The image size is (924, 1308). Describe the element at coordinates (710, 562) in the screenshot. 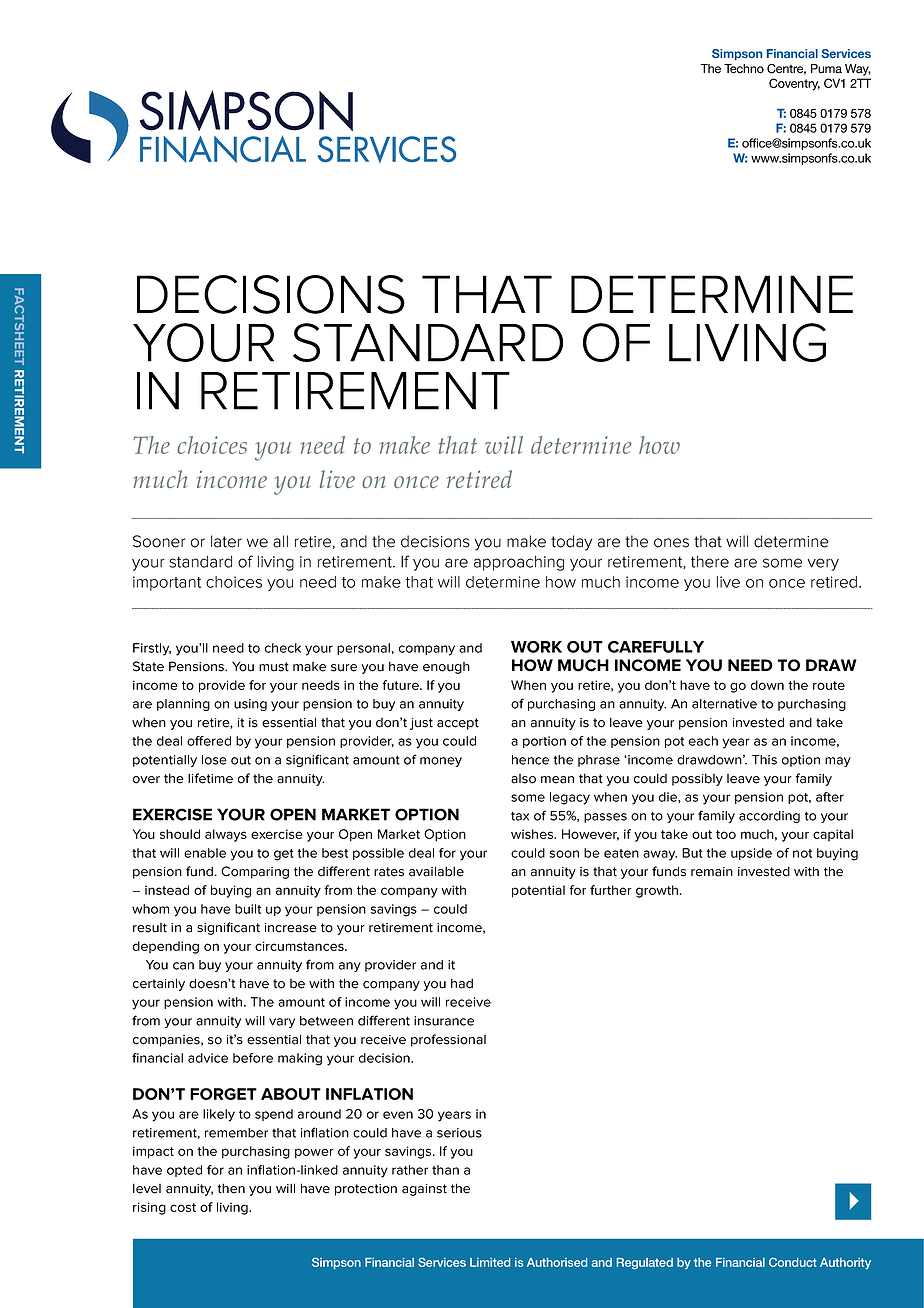

I see `there` at that location.
